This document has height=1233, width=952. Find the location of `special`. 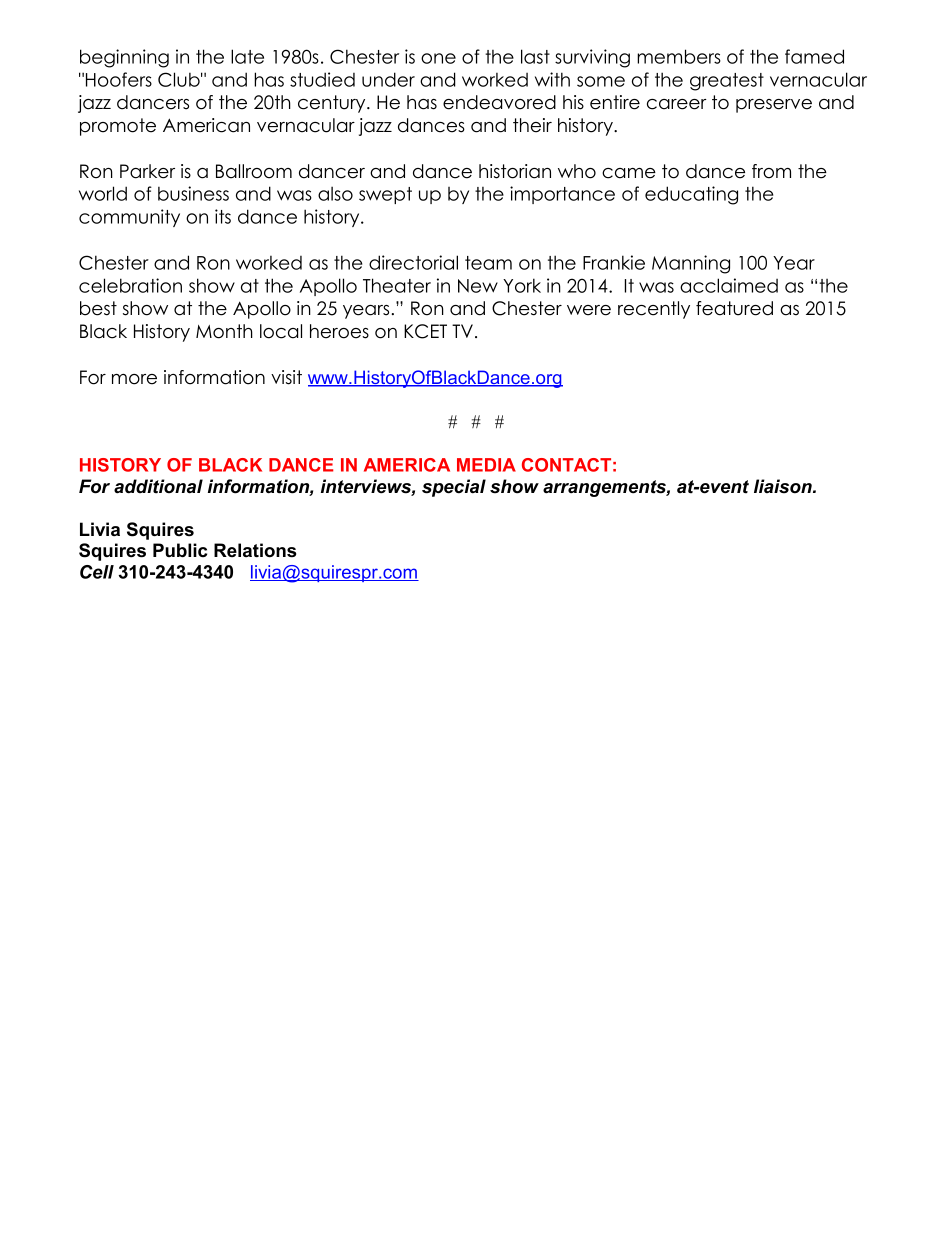

special is located at coordinates (454, 488).
